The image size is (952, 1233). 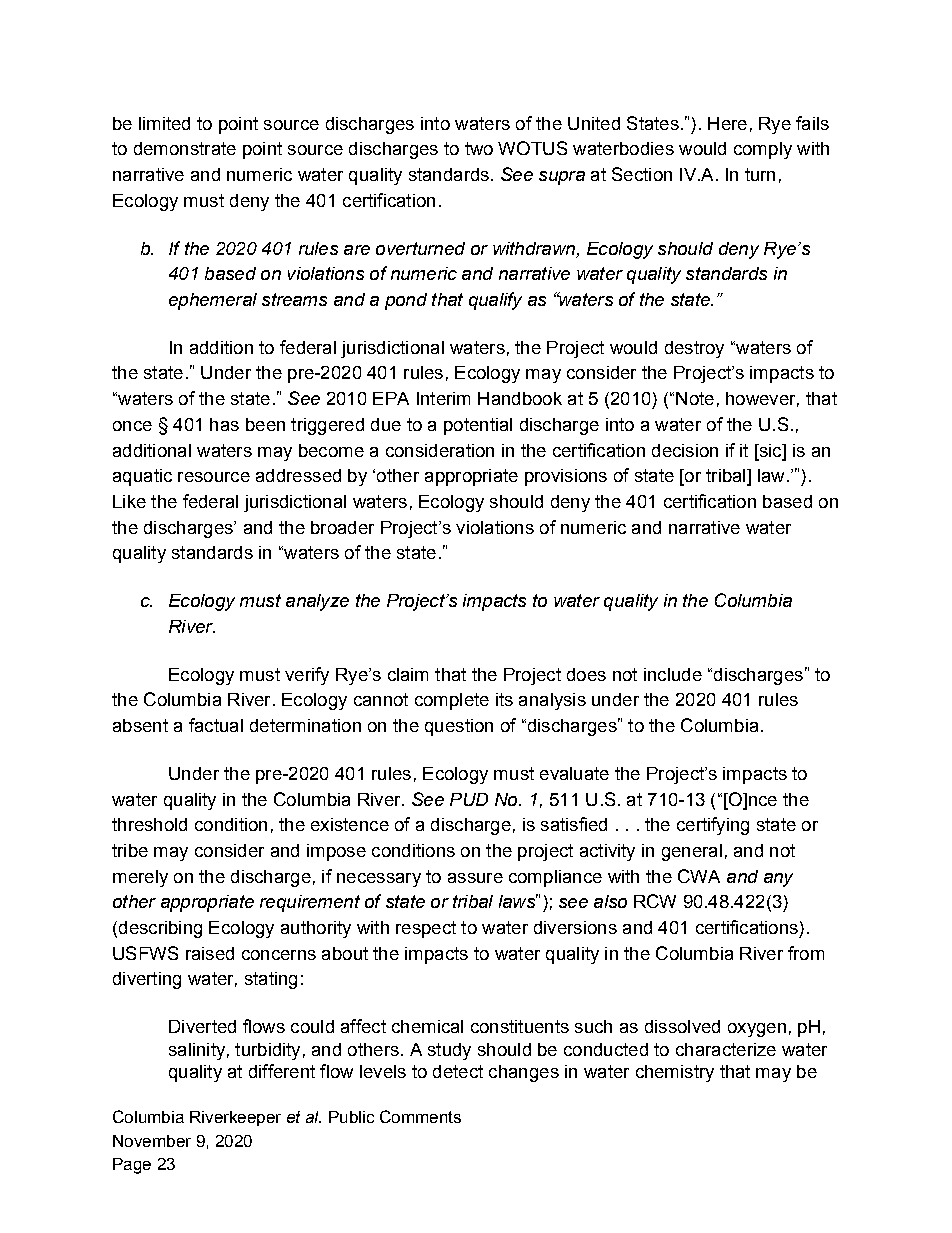 What do you see at coordinates (479, 148) in the screenshot?
I see `two` at bounding box center [479, 148].
